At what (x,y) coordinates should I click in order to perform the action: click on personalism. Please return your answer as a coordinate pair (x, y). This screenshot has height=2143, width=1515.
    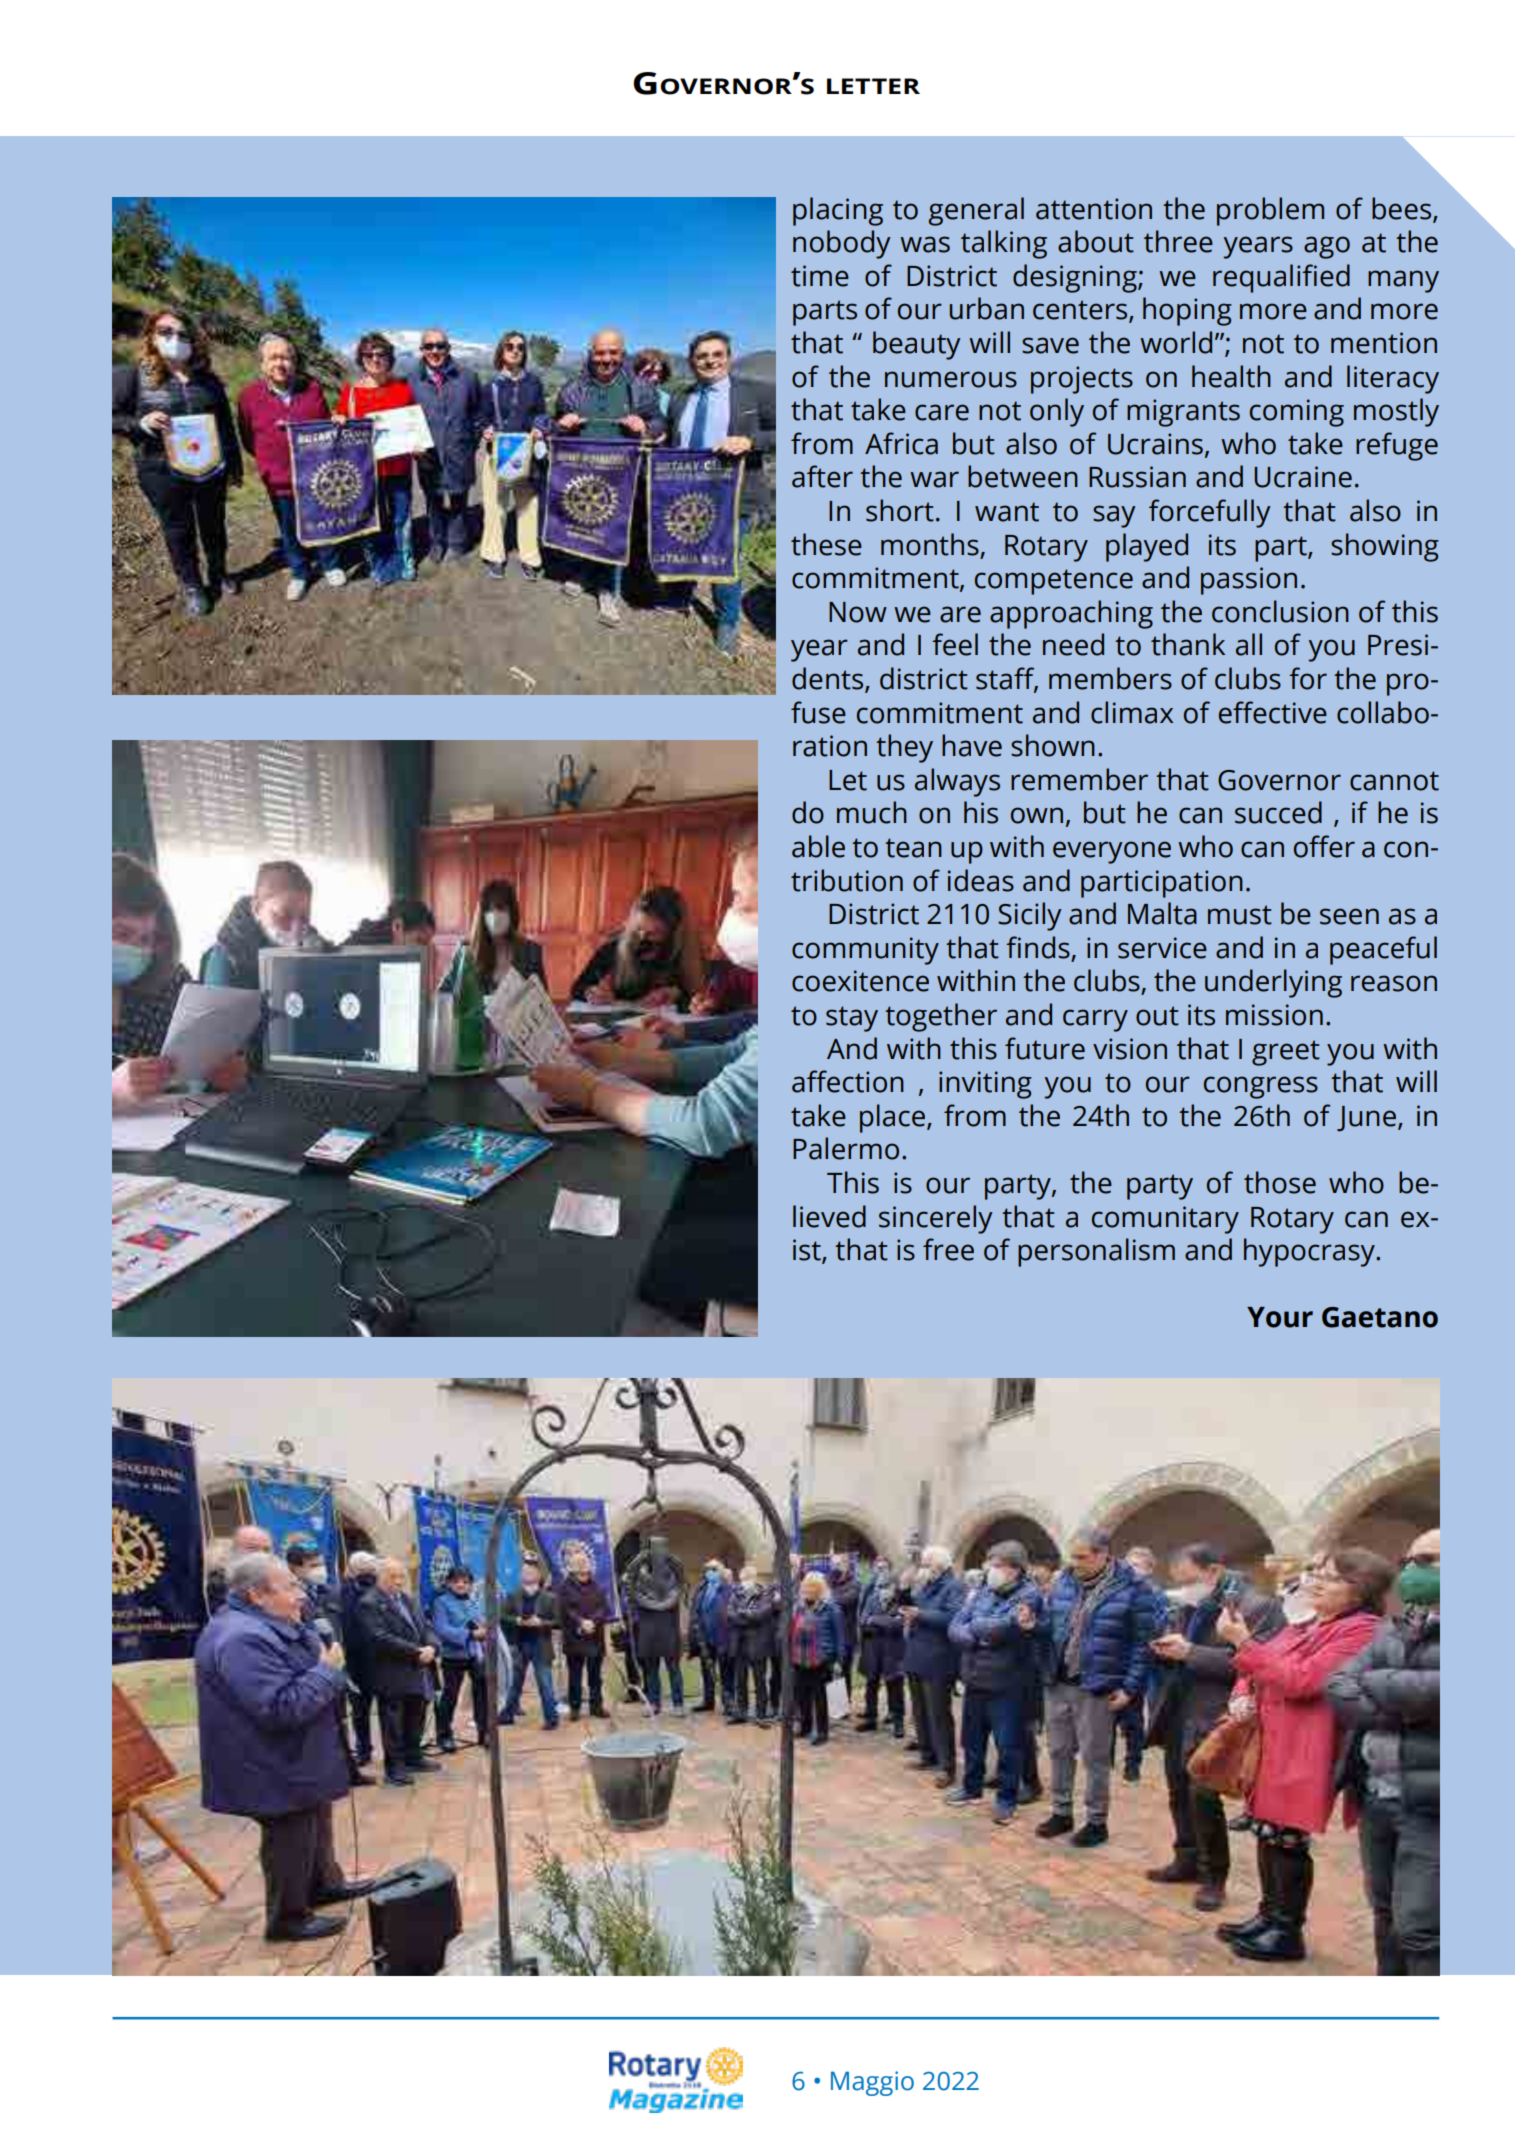
    Looking at the image, I should click on (1096, 1252).
